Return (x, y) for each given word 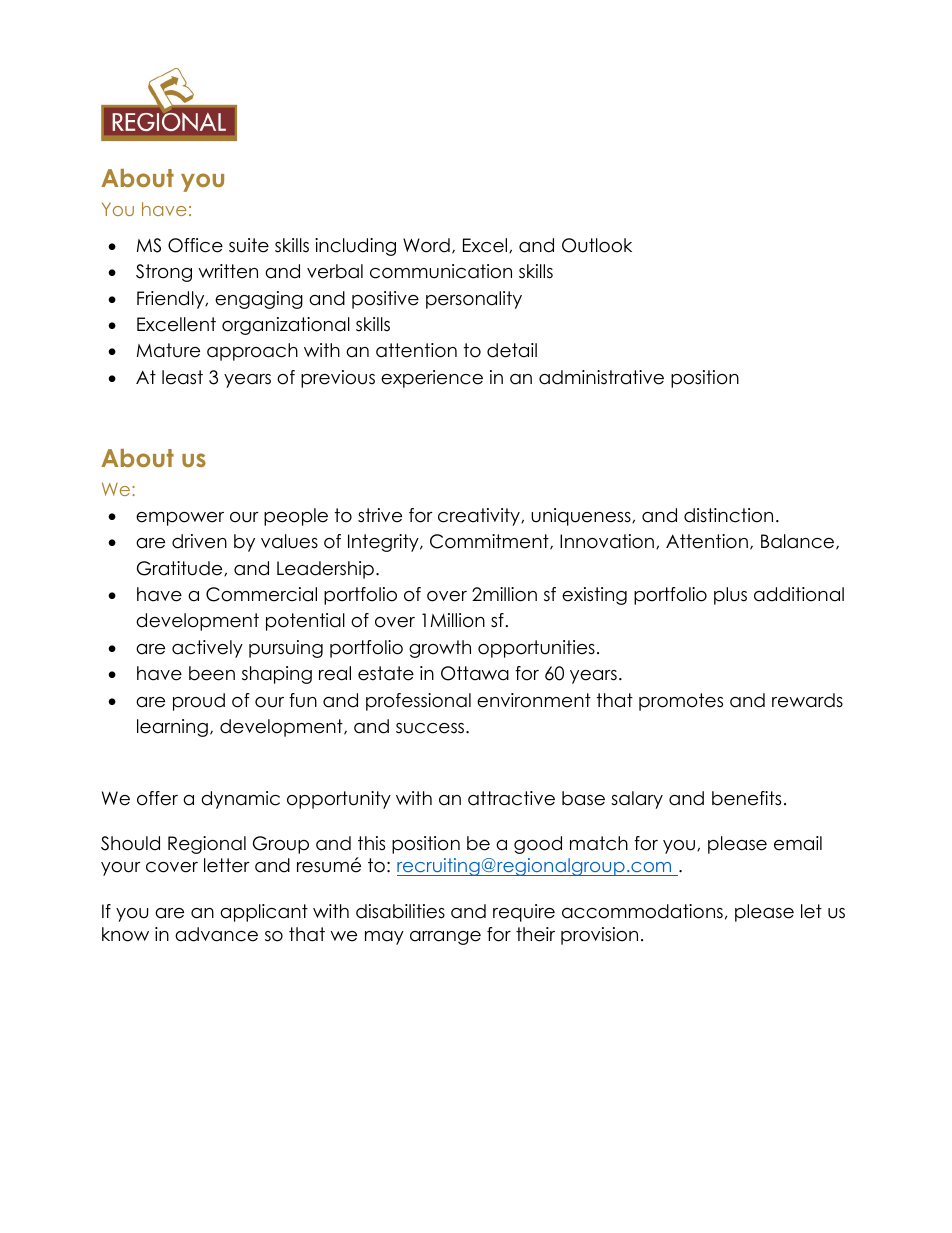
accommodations (642, 911)
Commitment (490, 542)
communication (441, 271)
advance (216, 934)
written (228, 271)
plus (730, 596)
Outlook (597, 245)
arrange (445, 938)
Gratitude (181, 568)
